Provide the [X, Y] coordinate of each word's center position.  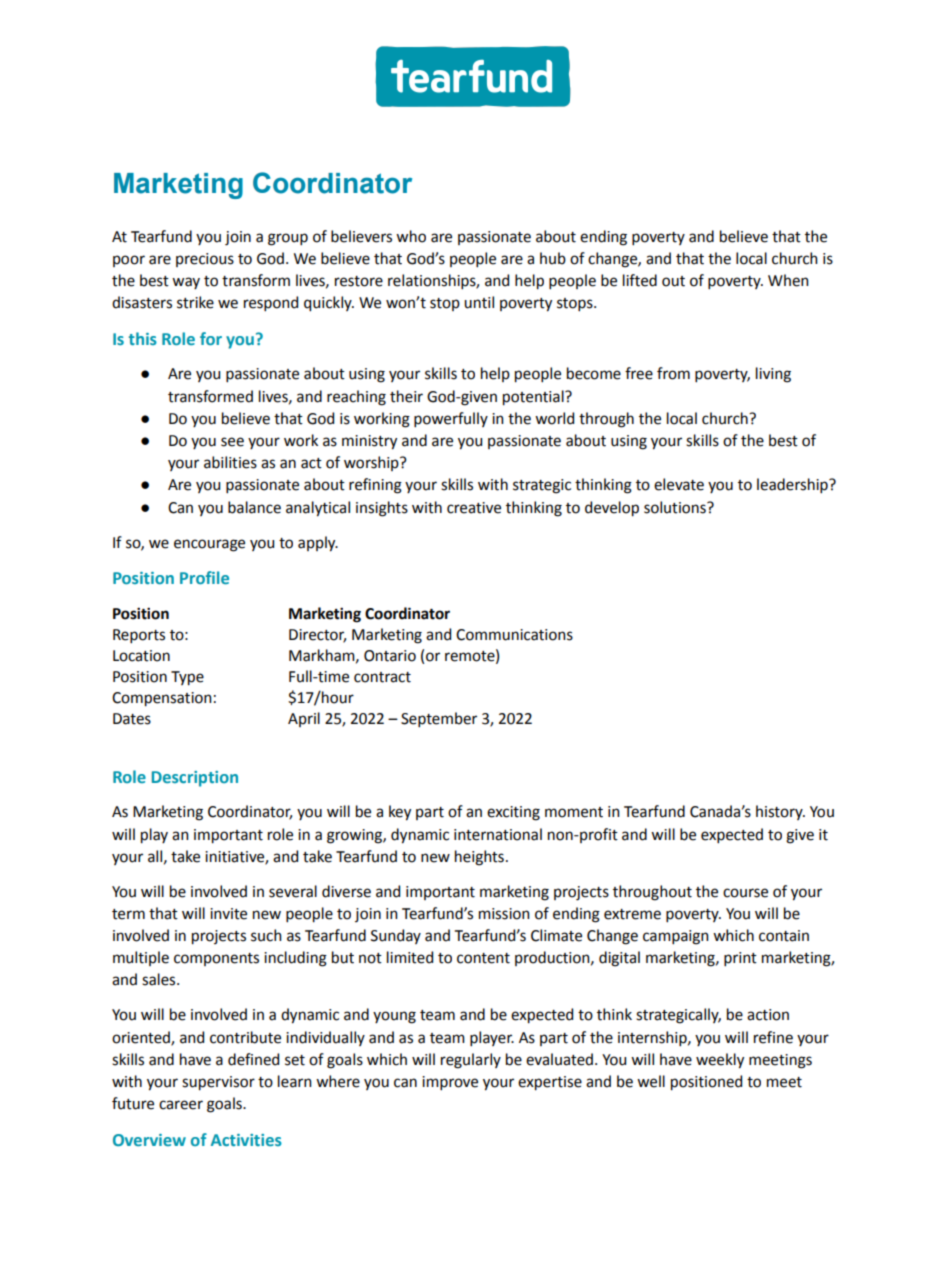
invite [228, 914]
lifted [640, 280]
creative [474, 508]
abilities [230, 462]
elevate [679, 484]
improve [450, 1083]
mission [504, 914]
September [439, 719]
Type [187, 678]
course [745, 893]
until [479, 302]
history [780, 812]
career [181, 1105]
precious [205, 260]
